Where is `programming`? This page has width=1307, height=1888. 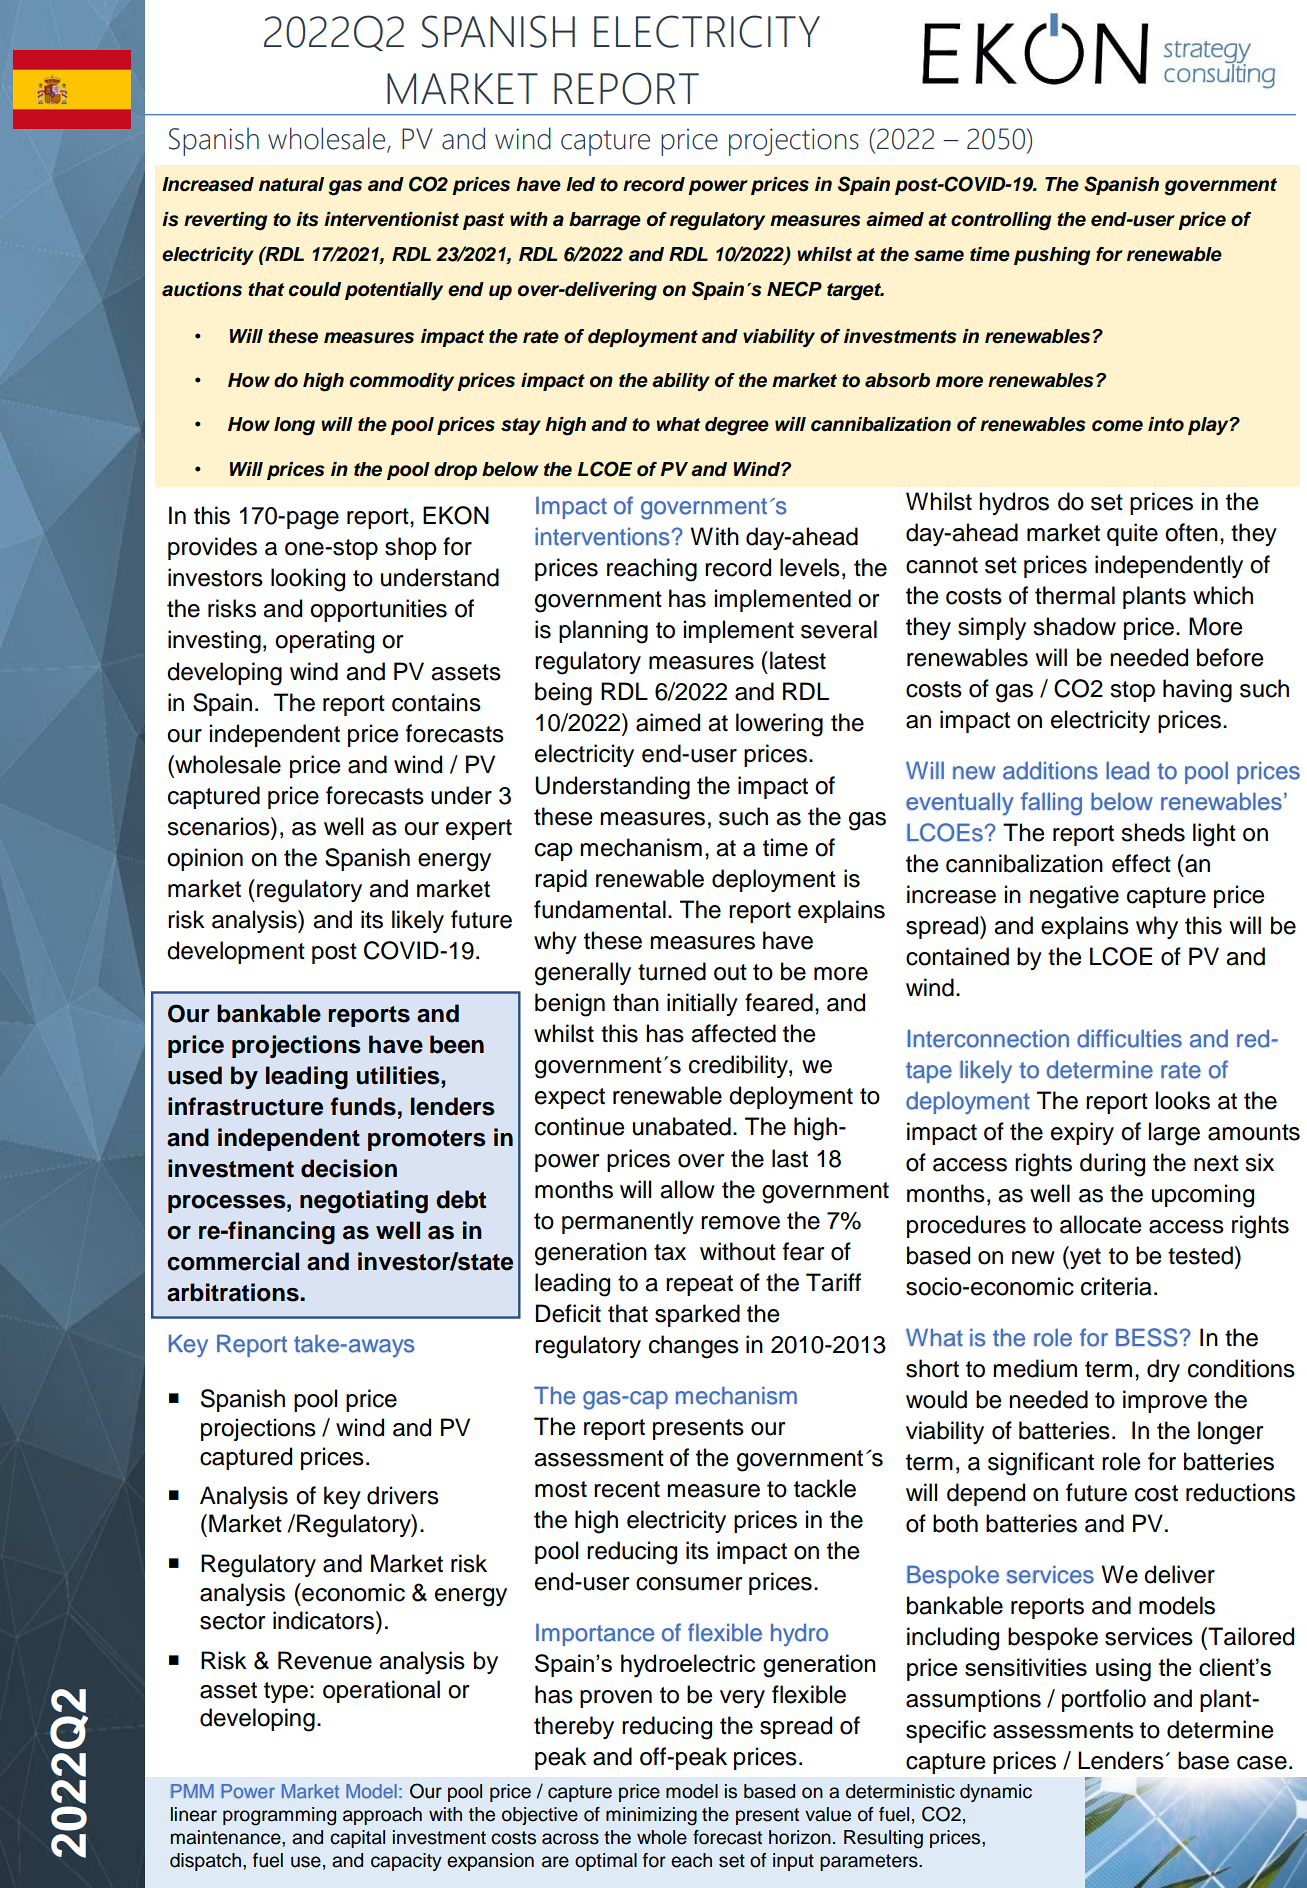 programming is located at coordinates (279, 1816).
